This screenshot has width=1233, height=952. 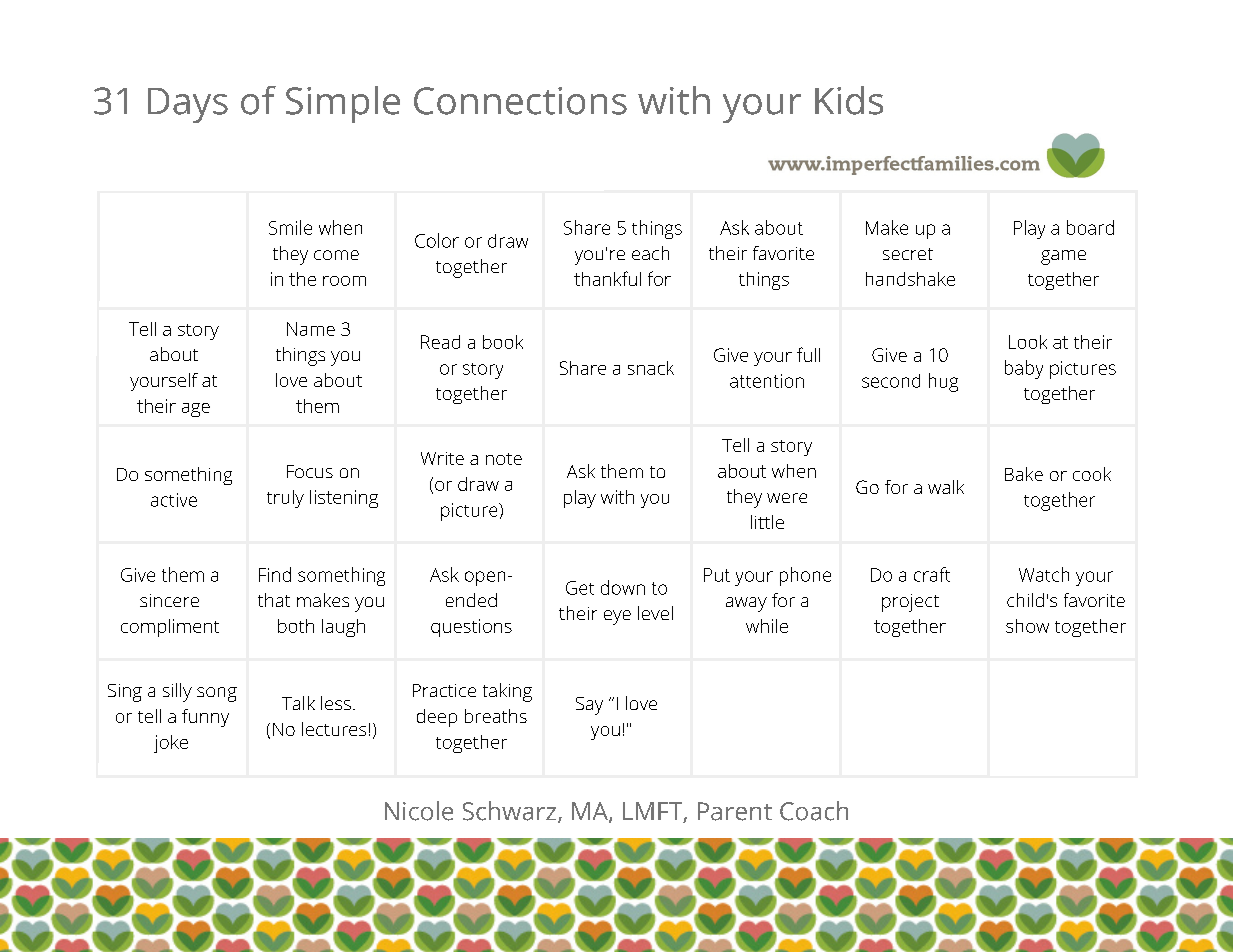 What do you see at coordinates (311, 329) in the screenshot?
I see `Name` at bounding box center [311, 329].
